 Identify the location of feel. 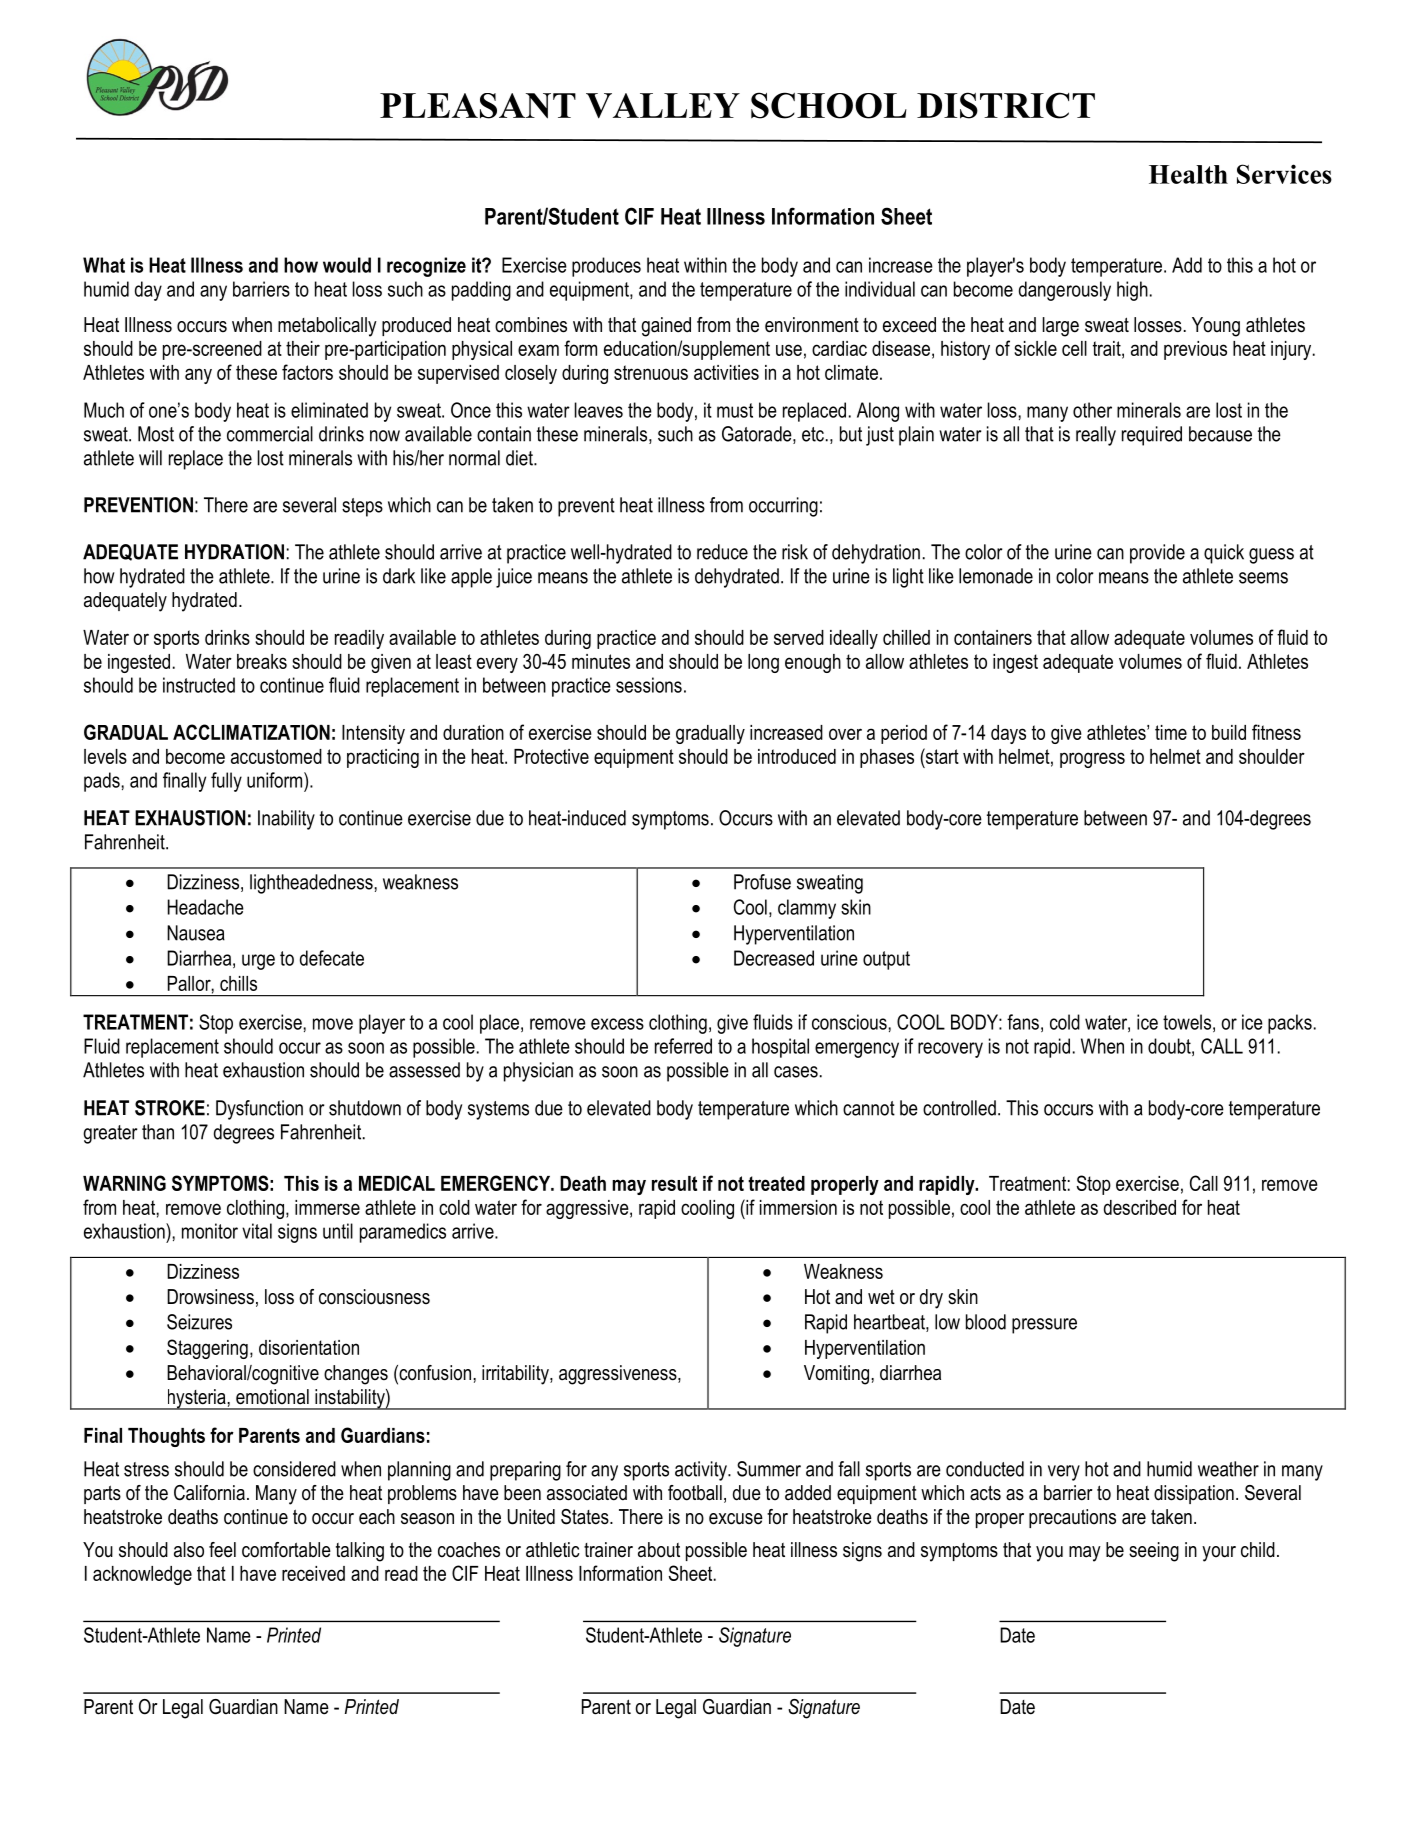
(222, 1550).
